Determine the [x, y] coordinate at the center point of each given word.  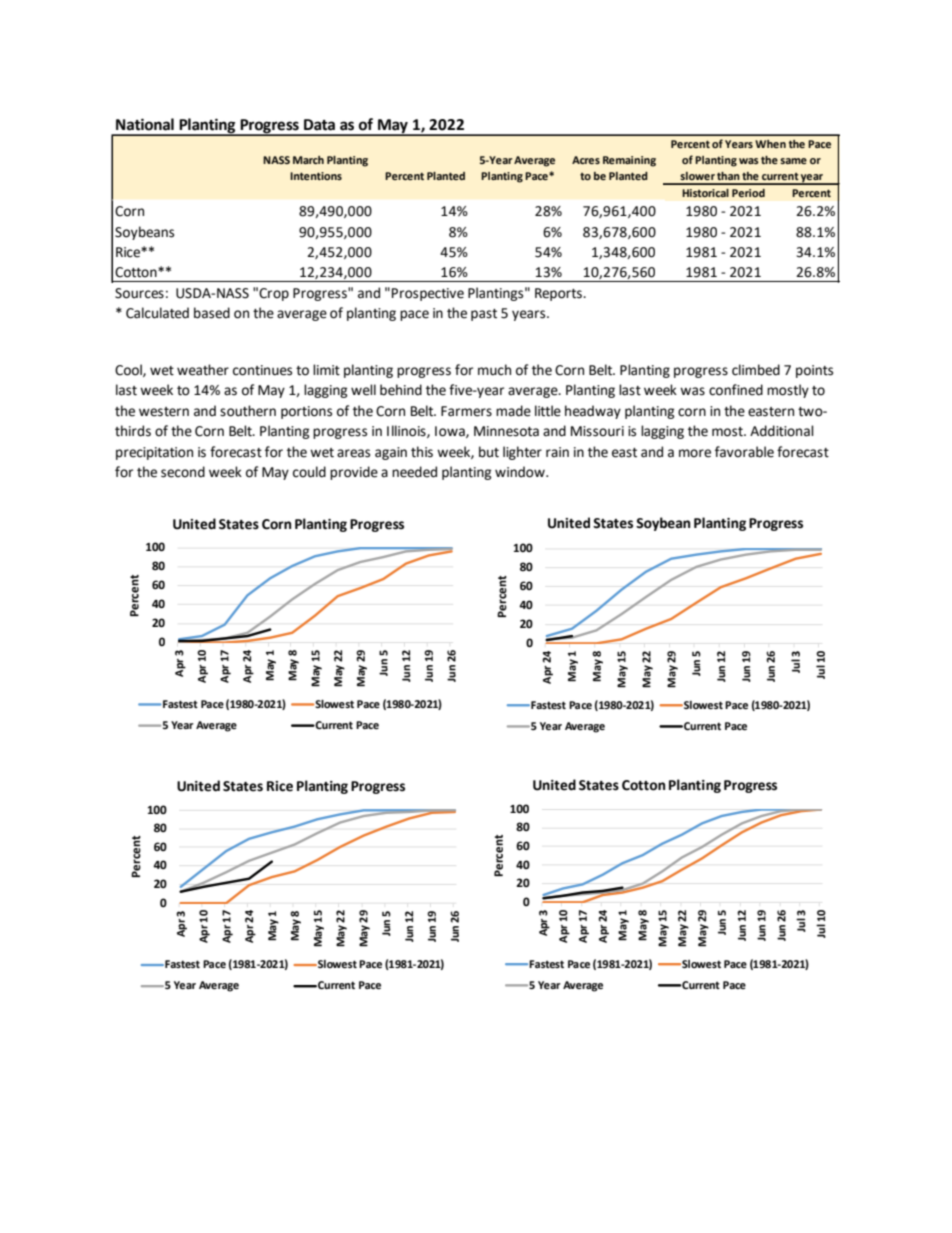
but [489, 452]
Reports [559, 294]
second [183, 472]
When [770, 144]
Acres [586, 160]
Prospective [428, 294]
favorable [744, 452]
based [212, 313]
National [145, 124]
